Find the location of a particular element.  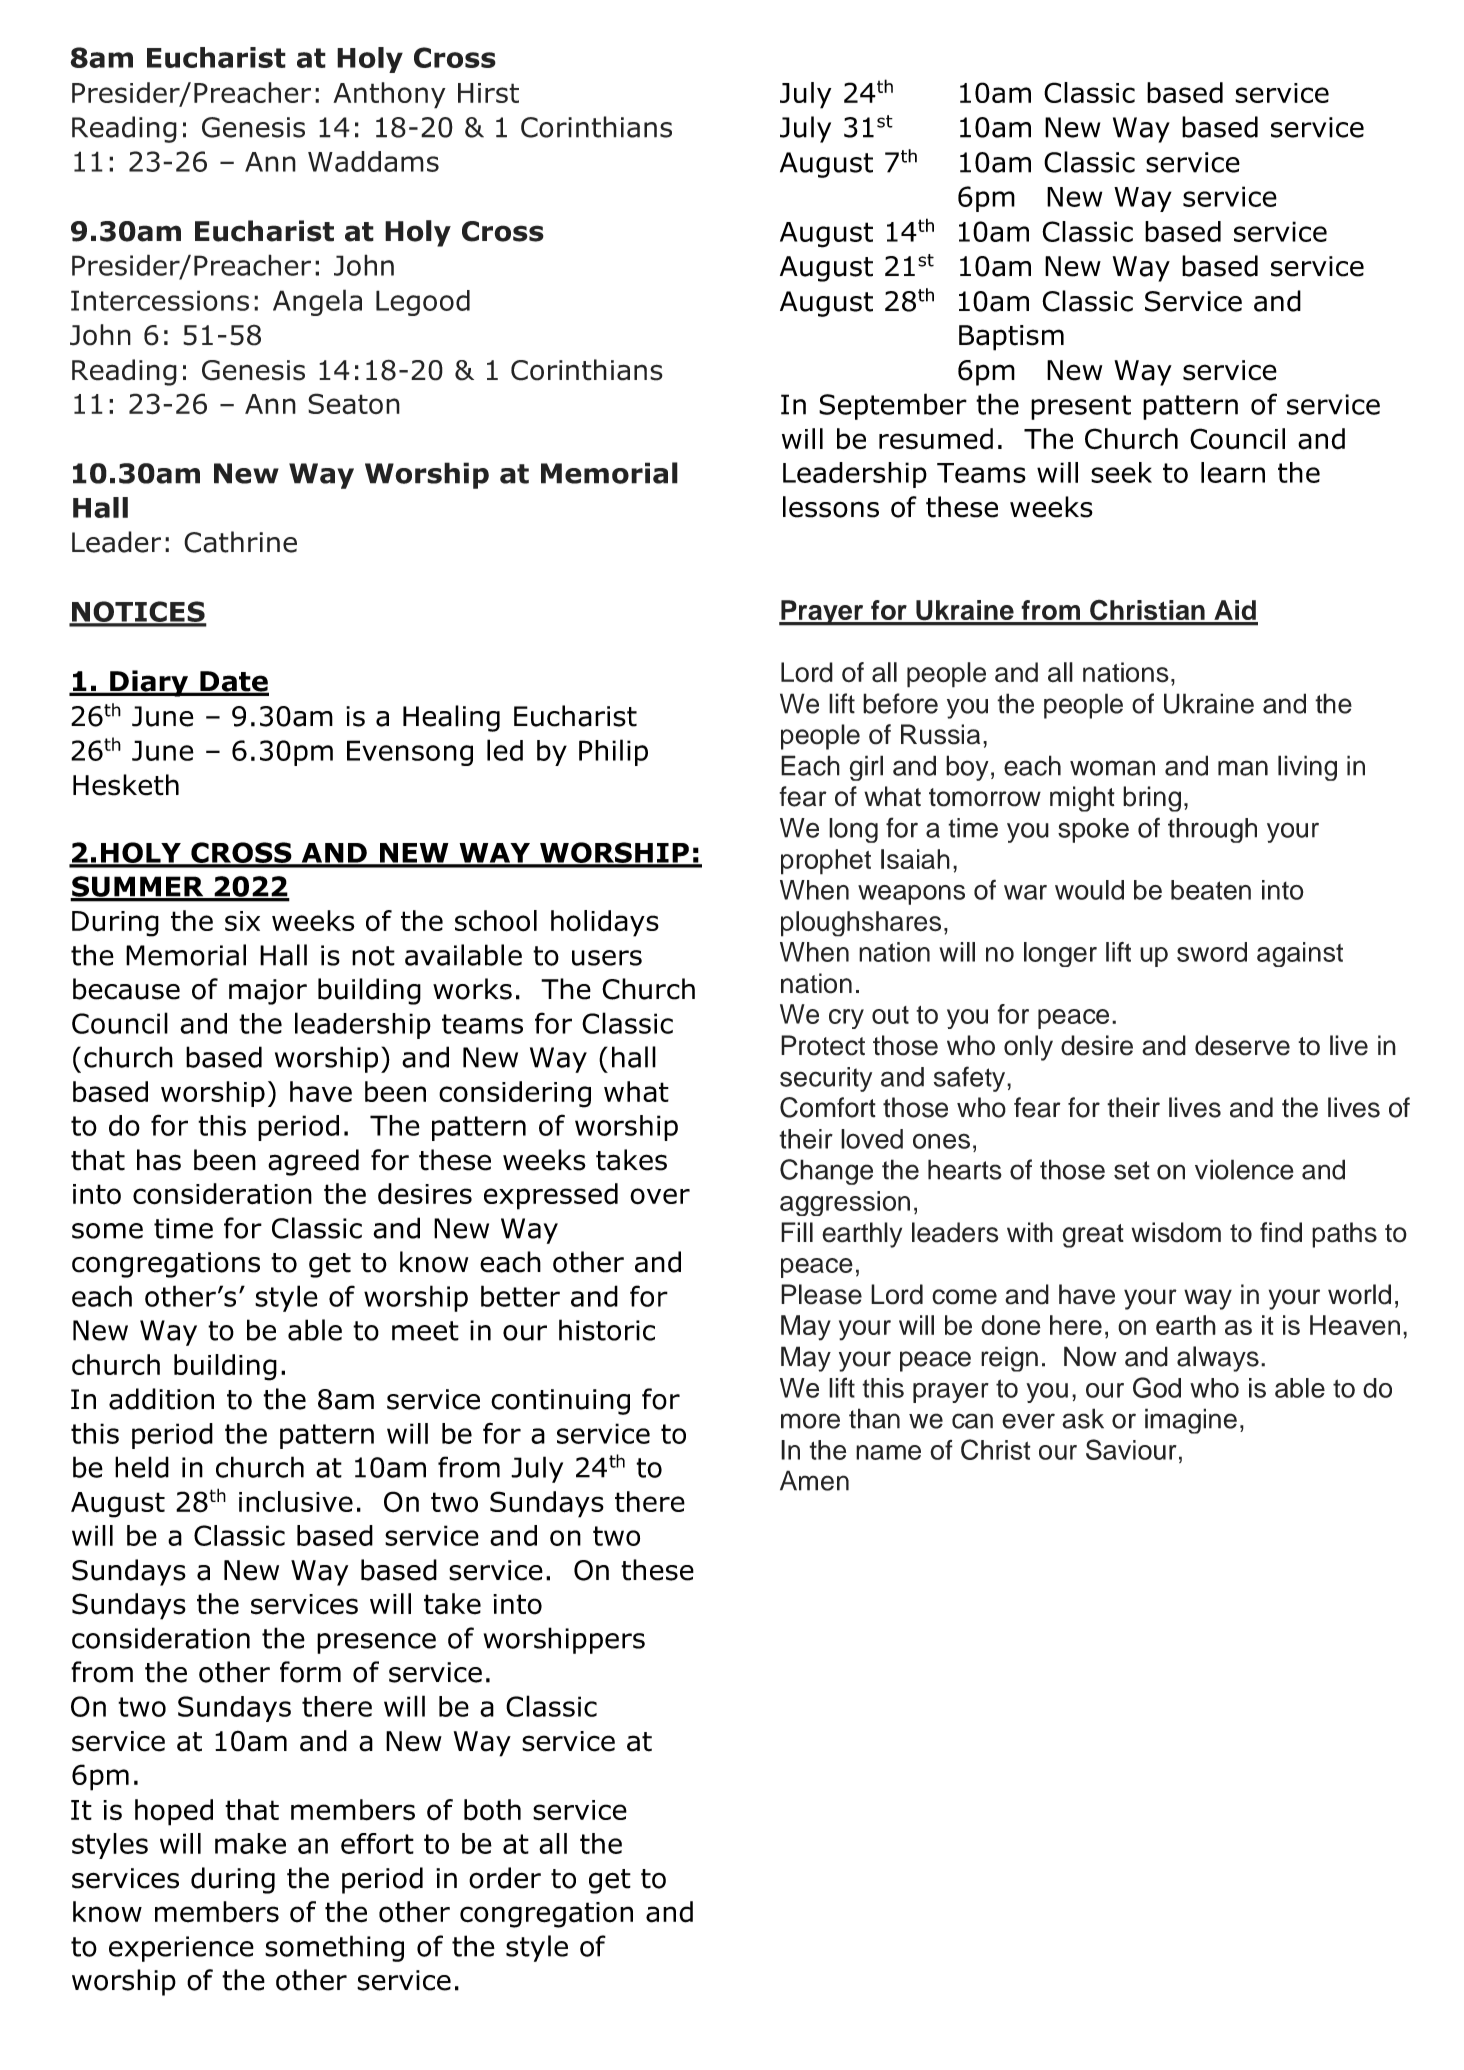

deserve is located at coordinates (1242, 1045).
